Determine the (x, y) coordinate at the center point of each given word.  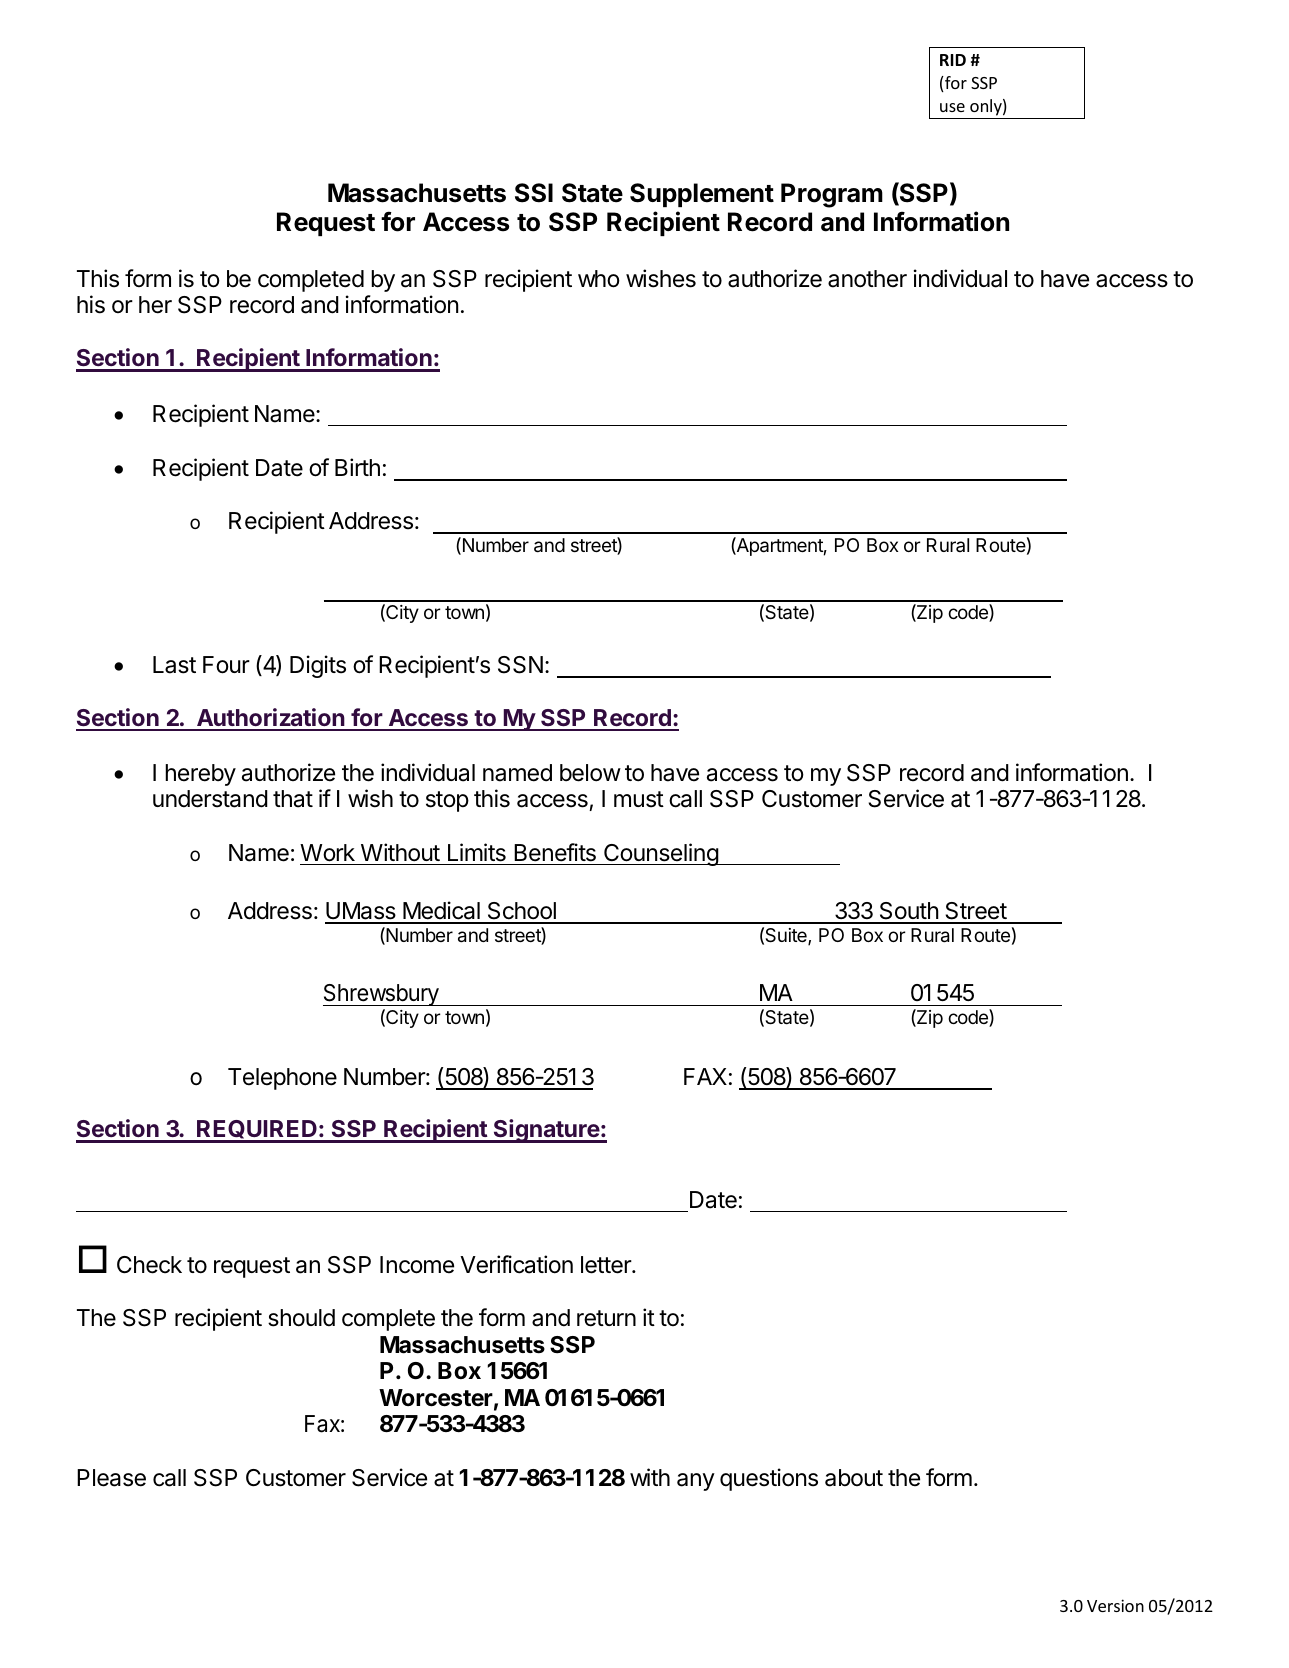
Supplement (702, 195)
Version (1115, 1605)
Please (111, 1478)
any (696, 1482)
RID (953, 60)
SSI (534, 193)
